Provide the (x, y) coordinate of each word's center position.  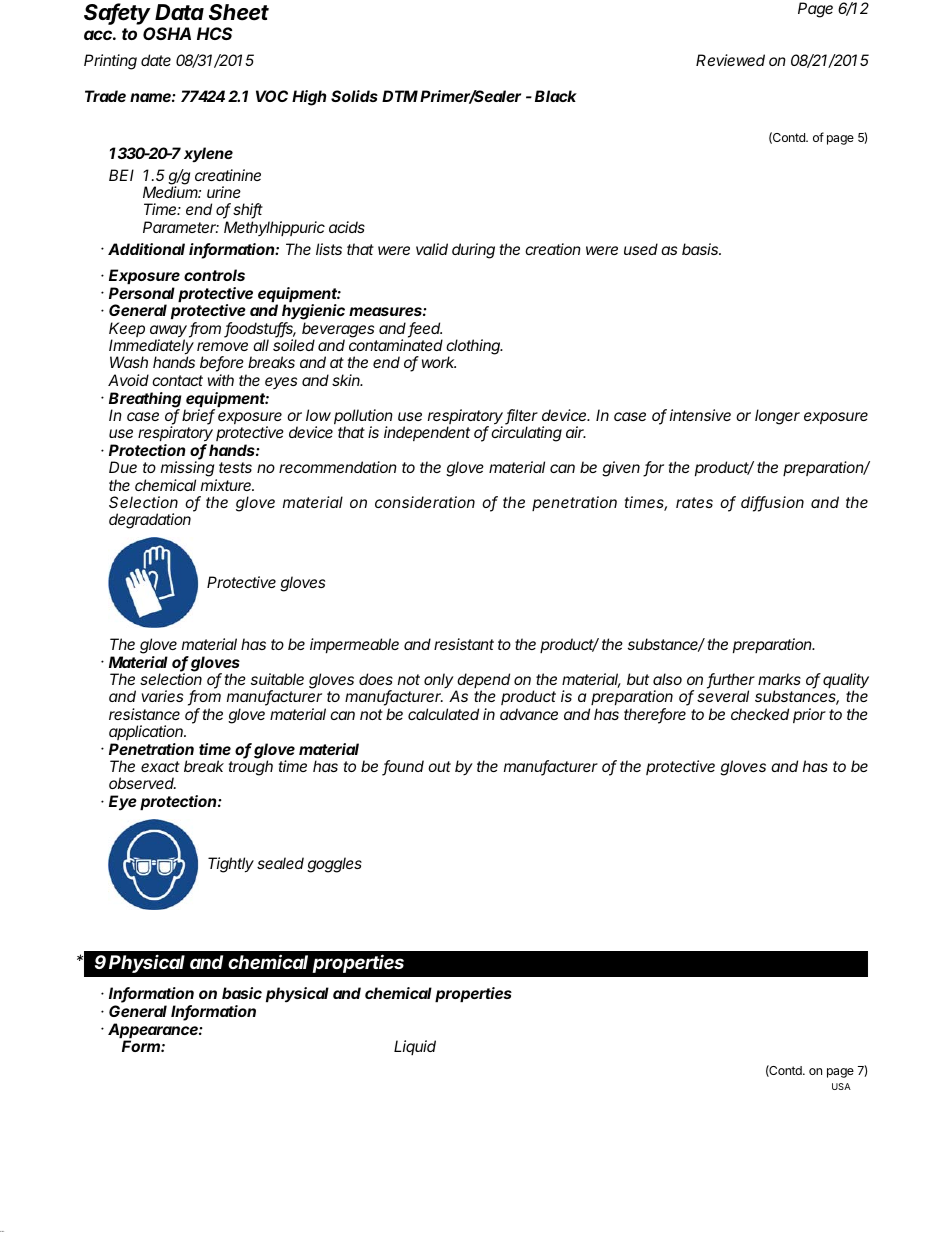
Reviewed (730, 60)
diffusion (772, 503)
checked (760, 714)
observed (142, 783)
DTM (400, 96)
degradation (150, 521)
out (439, 766)
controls (214, 275)
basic (242, 993)
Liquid (415, 1047)
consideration (425, 502)
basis (701, 249)
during (473, 251)
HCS (215, 33)
